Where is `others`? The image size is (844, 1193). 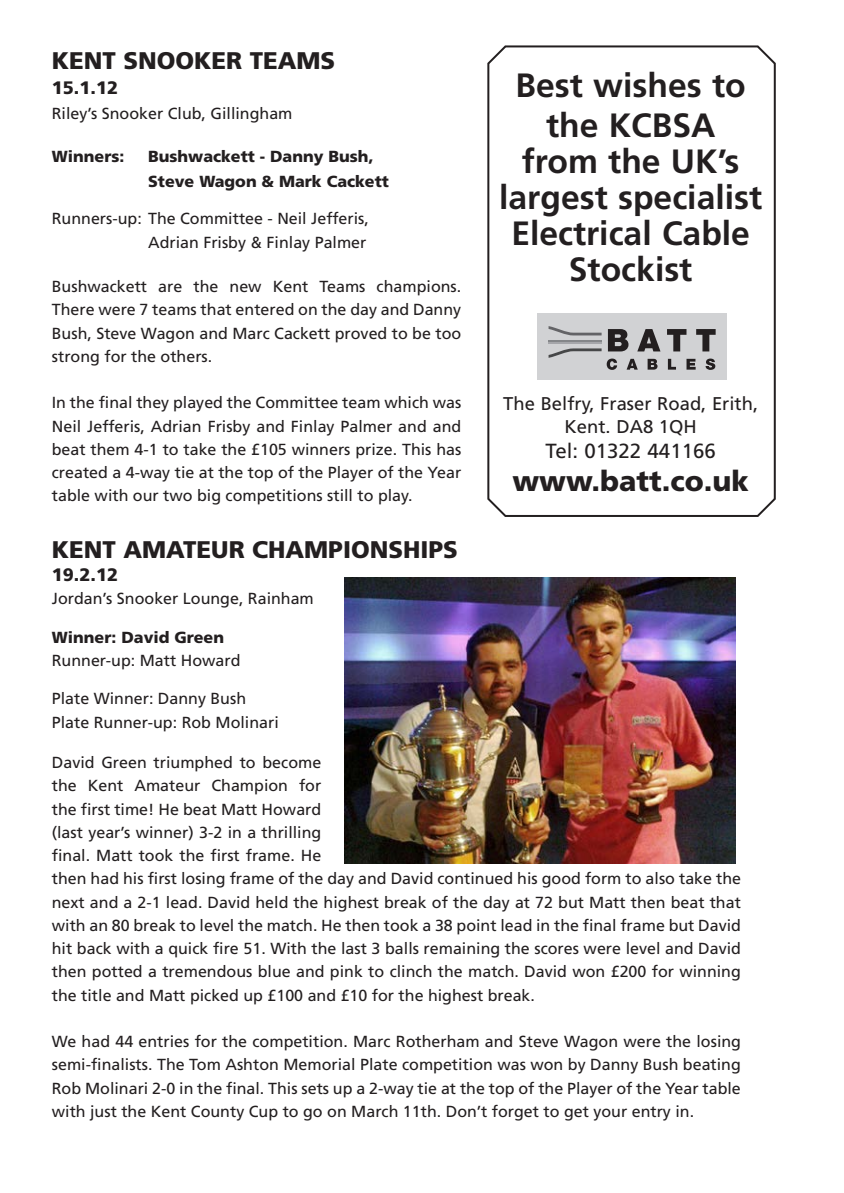 others is located at coordinates (185, 356).
